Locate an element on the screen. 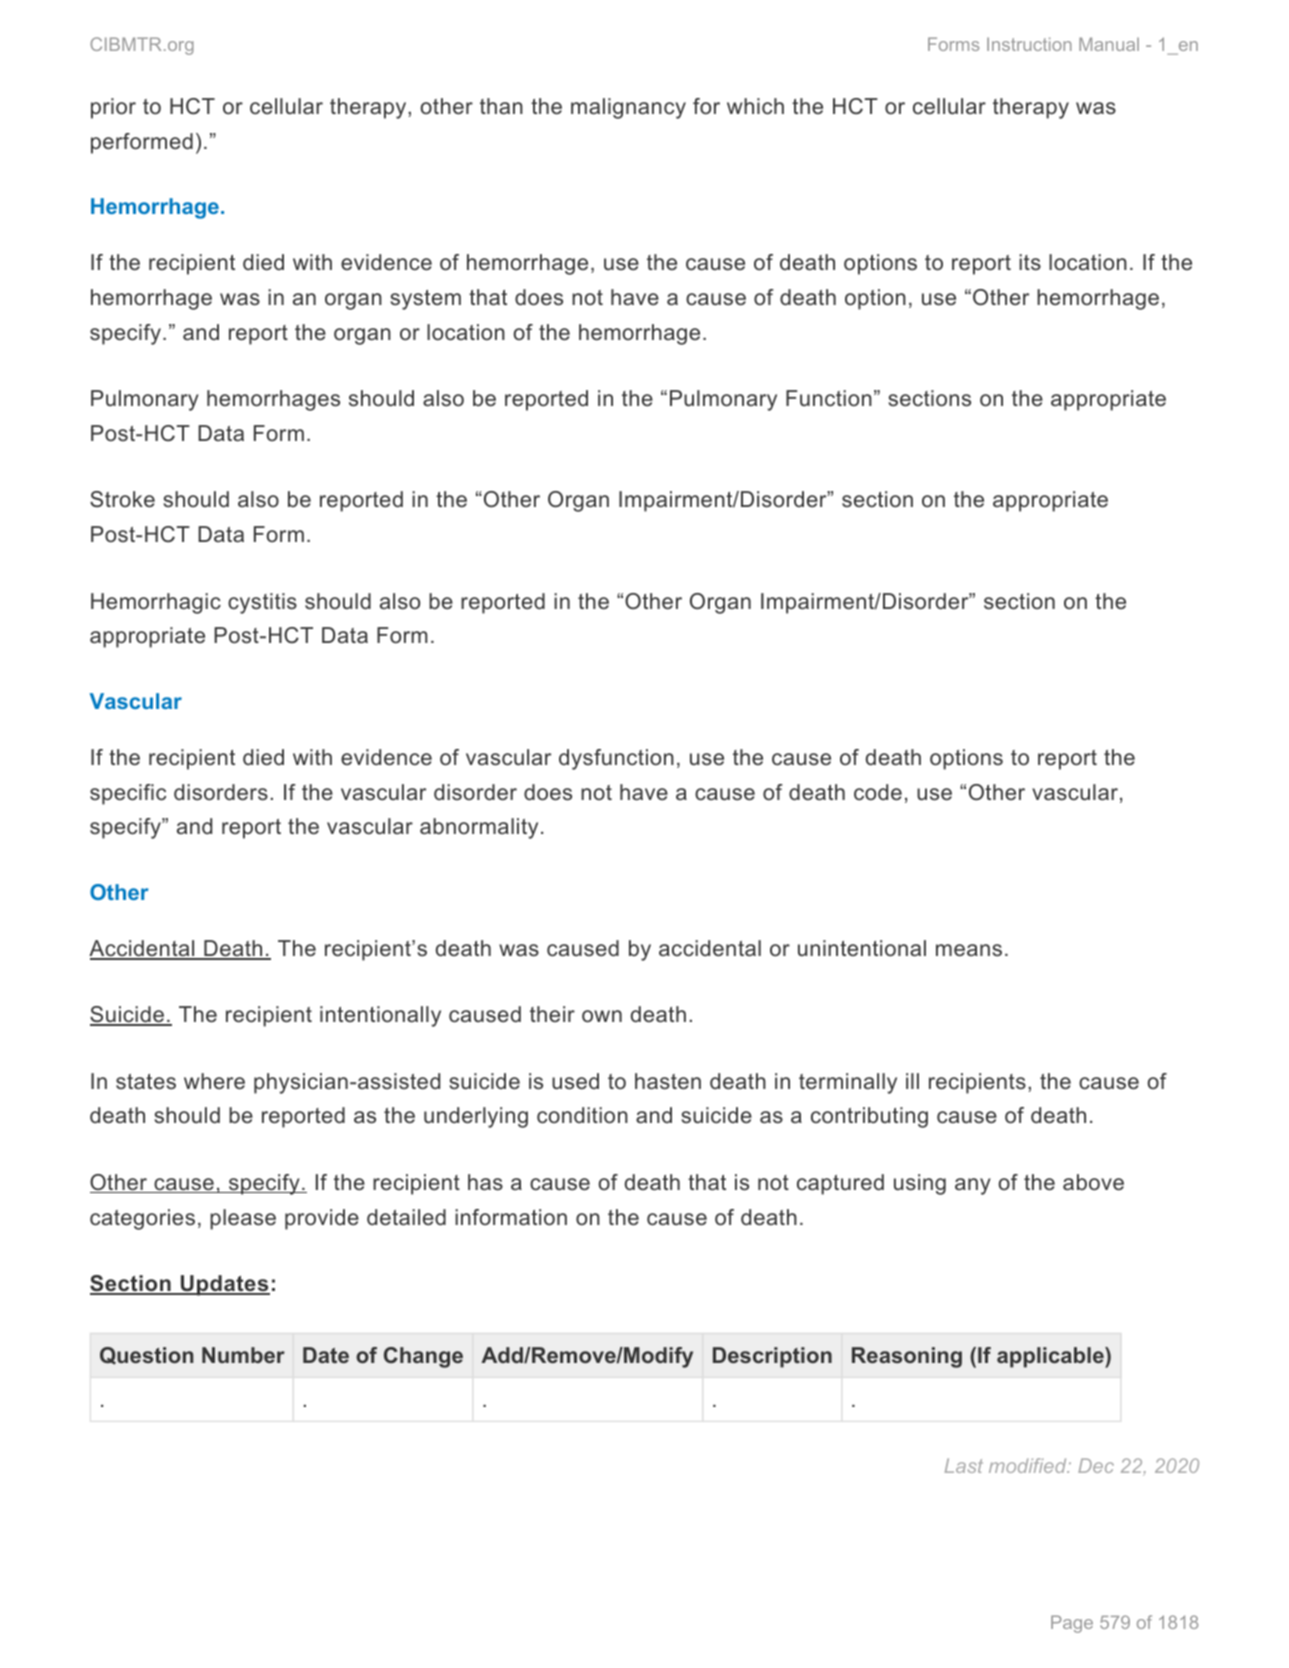 The width and height of the screenshot is (1289, 1668). prior is located at coordinates (113, 108).
